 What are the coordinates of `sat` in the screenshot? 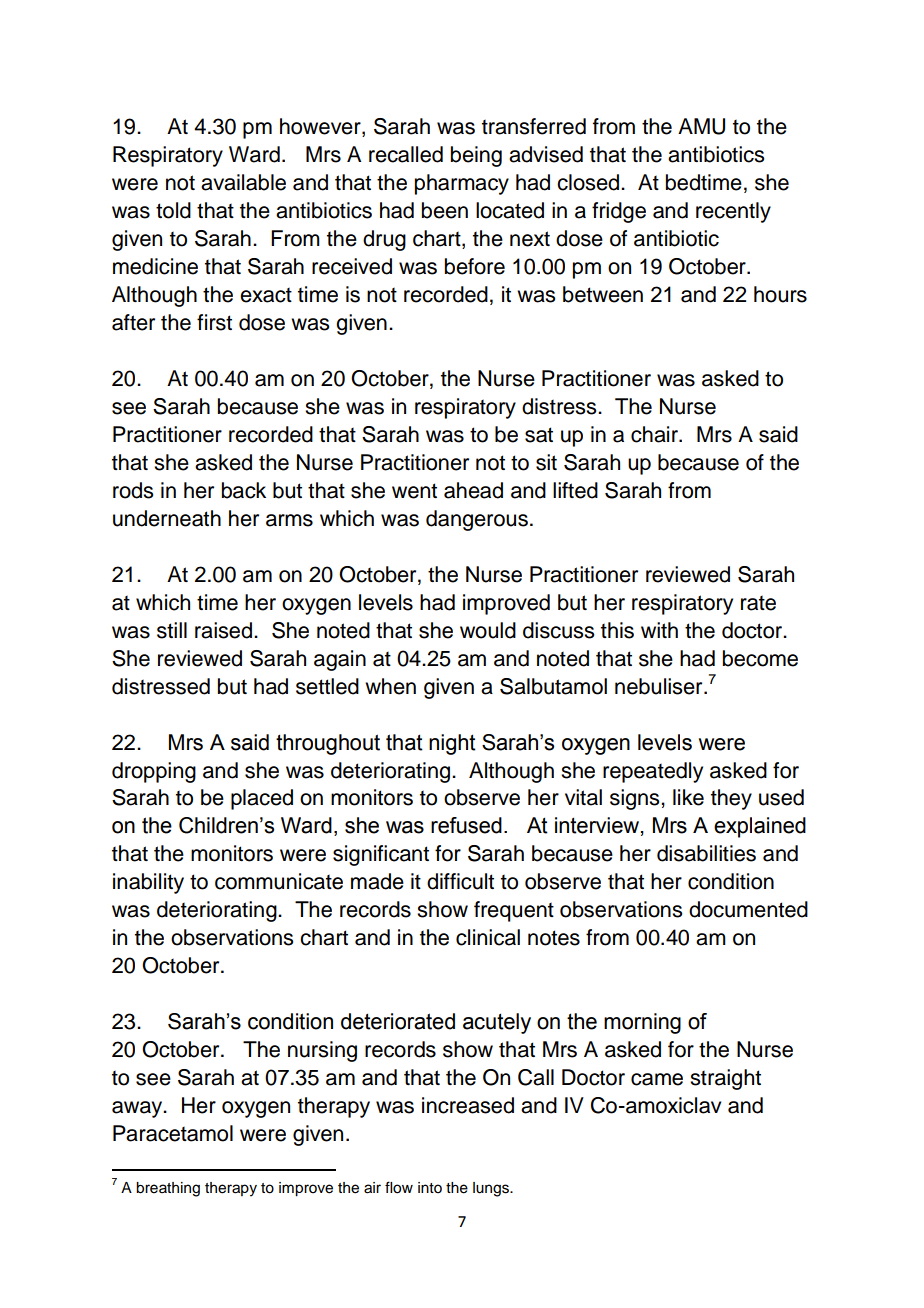 It's located at (539, 435).
